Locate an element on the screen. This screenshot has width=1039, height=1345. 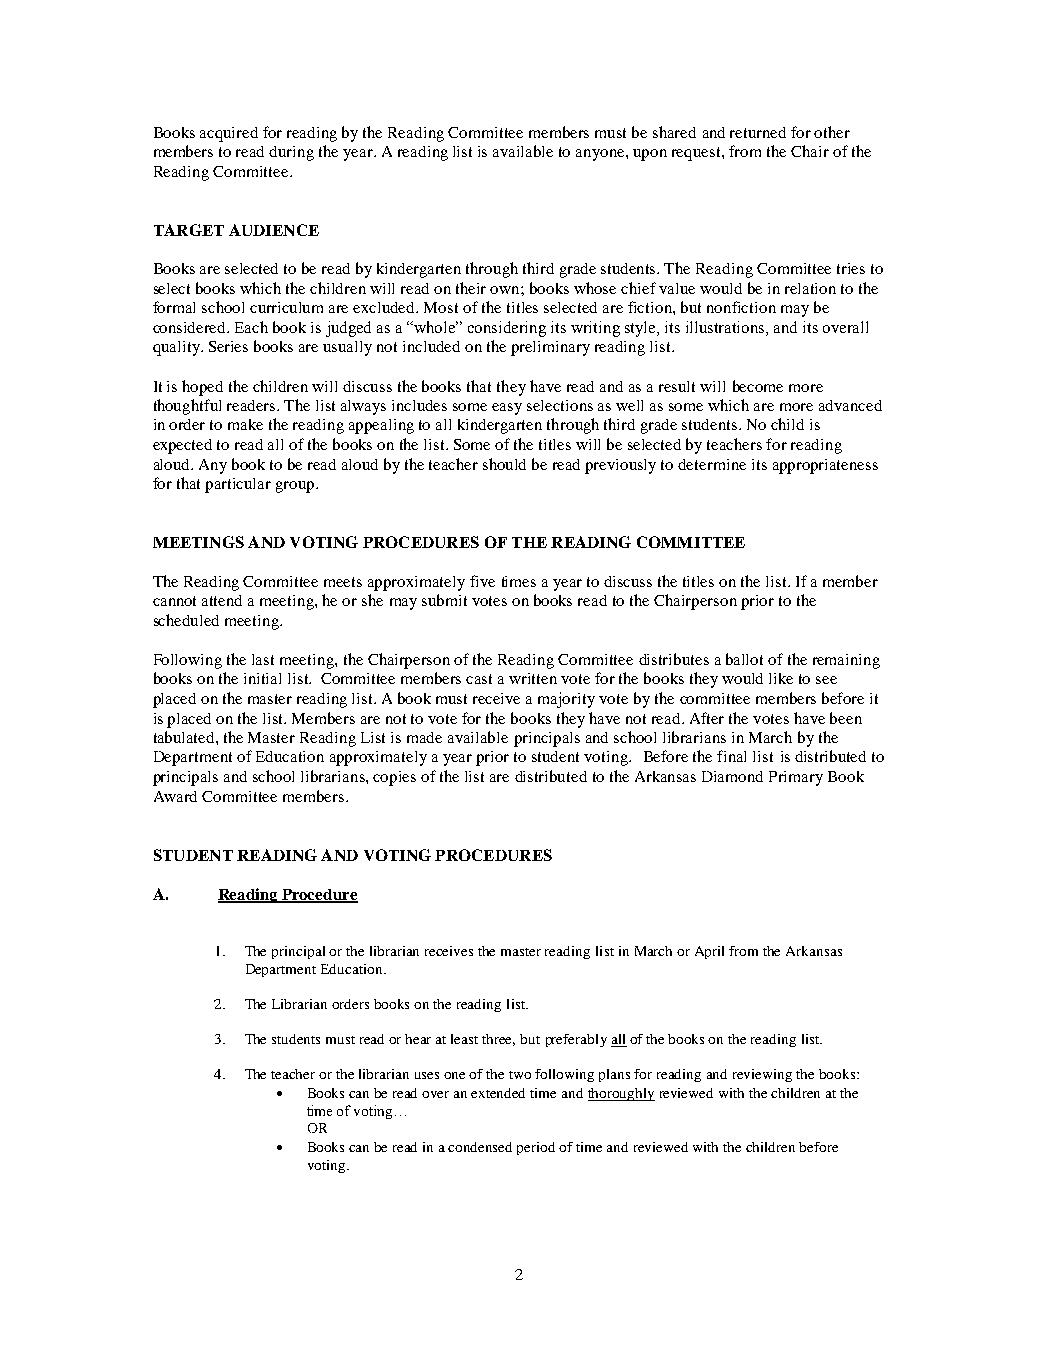
appropriateness is located at coordinates (825, 466).
